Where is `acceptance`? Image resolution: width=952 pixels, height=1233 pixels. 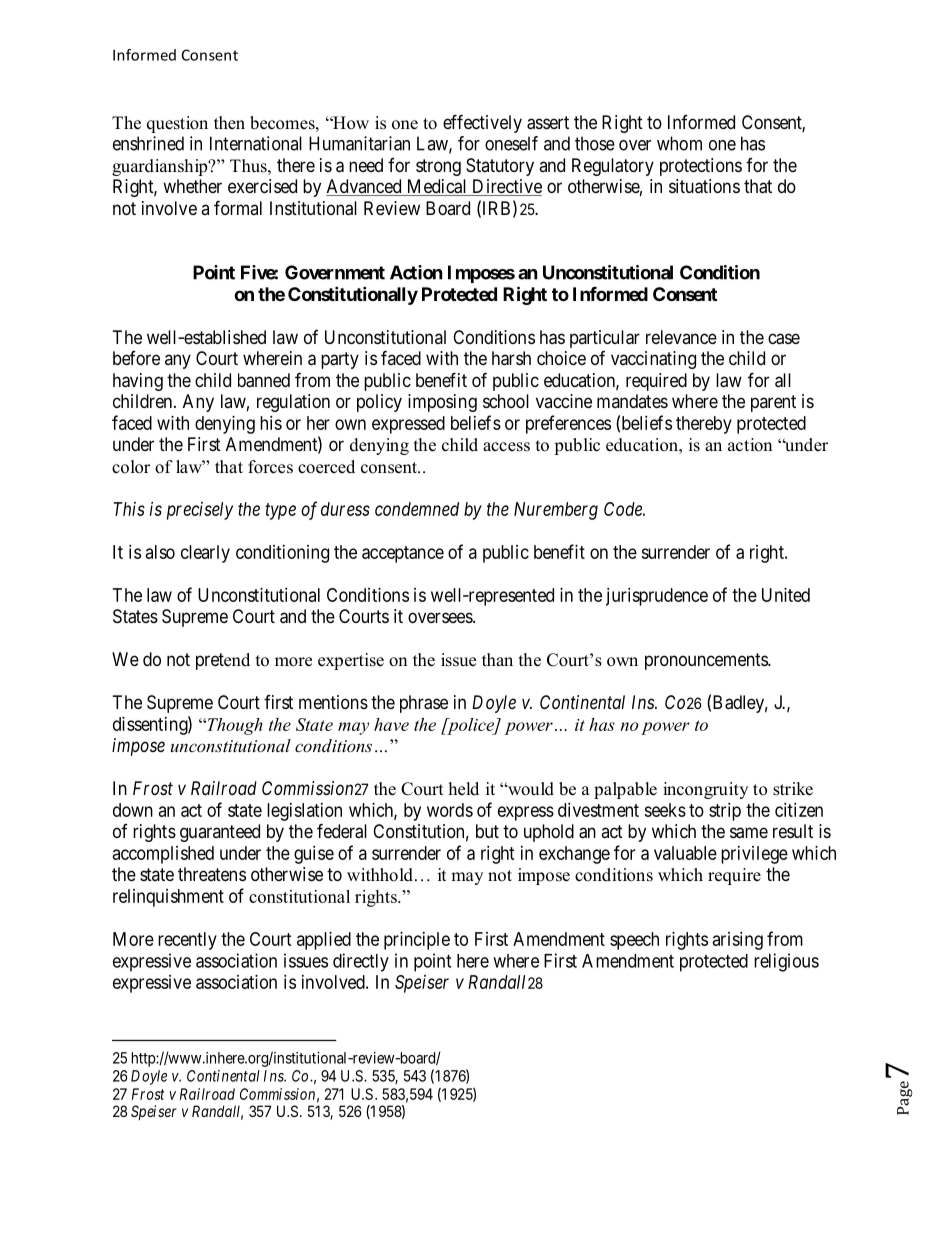
acceptance is located at coordinates (403, 554).
